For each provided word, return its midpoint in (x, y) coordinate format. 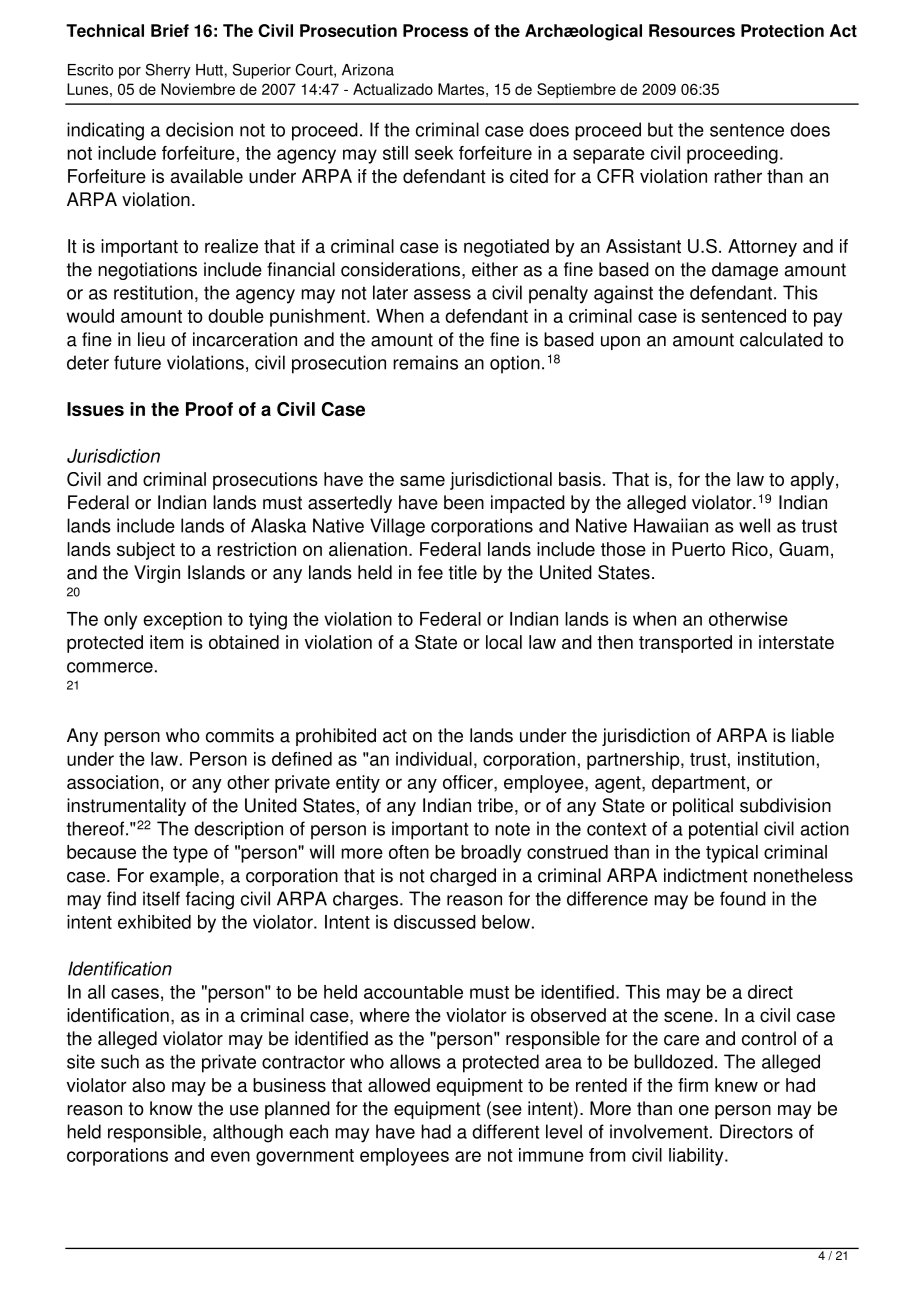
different (505, 1131)
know (171, 1108)
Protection (782, 30)
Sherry (168, 71)
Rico (750, 549)
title (463, 572)
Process (435, 30)
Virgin (157, 574)
